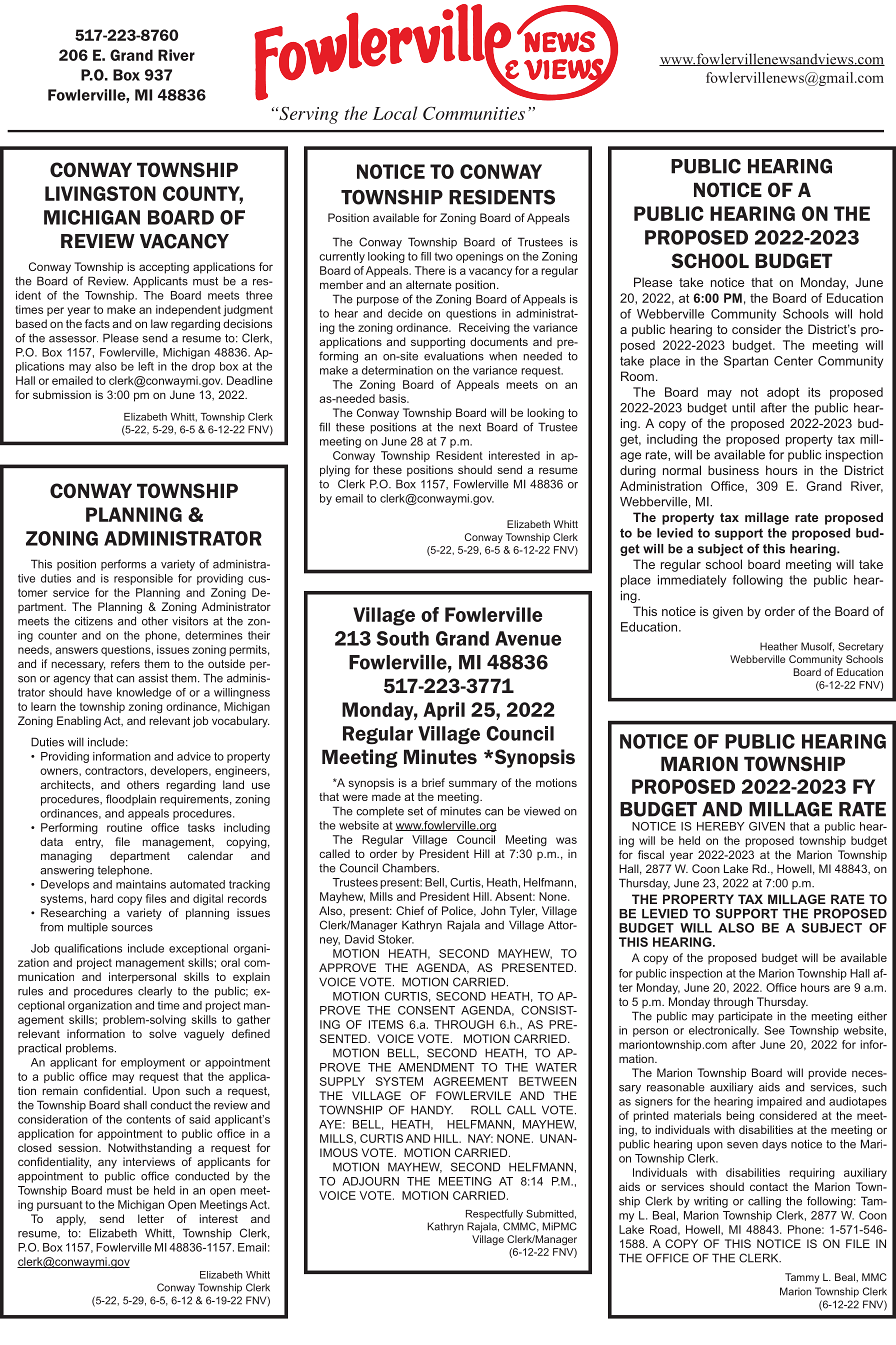 The image size is (896, 1345). What do you see at coordinates (100, 193) in the page?
I see `LIVINGSTON` at bounding box center [100, 193].
